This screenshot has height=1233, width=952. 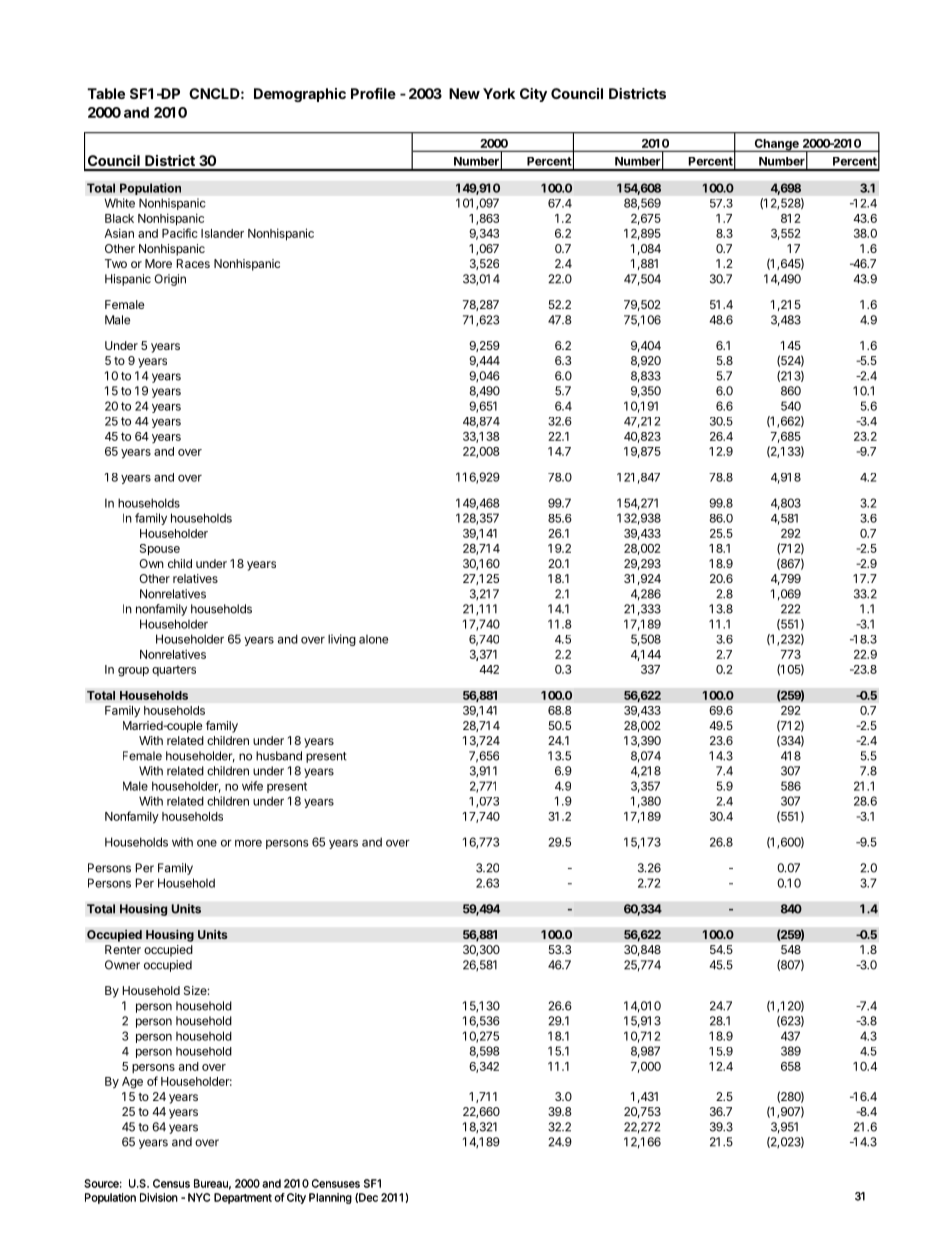 What do you see at coordinates (499, 93) in the screenshot?
I see `York` at bounding box center [499, 93].
